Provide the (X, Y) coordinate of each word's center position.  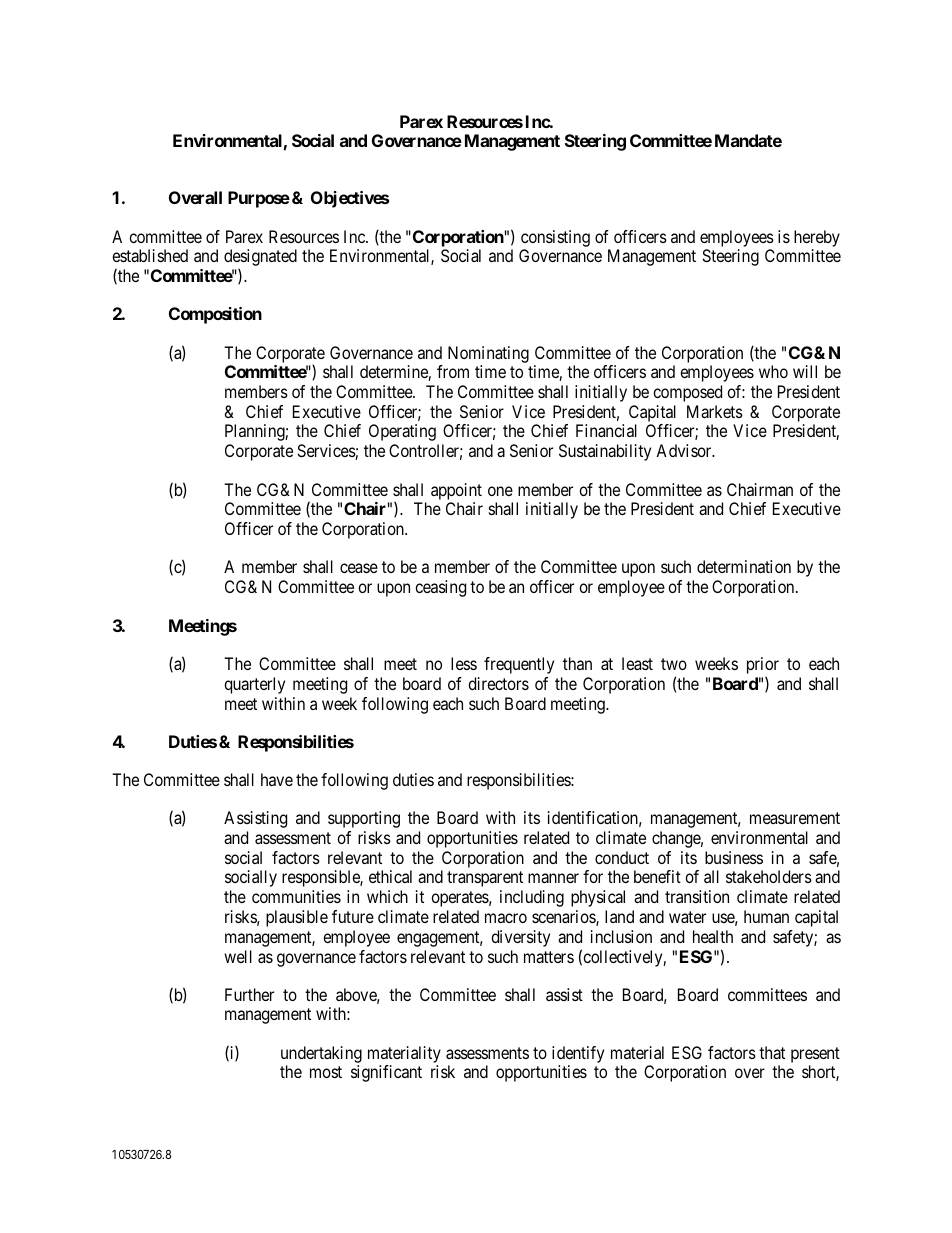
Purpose (259, 199)
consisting (555, 238)
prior (763, 667)
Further (249, 994)
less (464, 663)
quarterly (254, 685)
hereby (817, 238)
